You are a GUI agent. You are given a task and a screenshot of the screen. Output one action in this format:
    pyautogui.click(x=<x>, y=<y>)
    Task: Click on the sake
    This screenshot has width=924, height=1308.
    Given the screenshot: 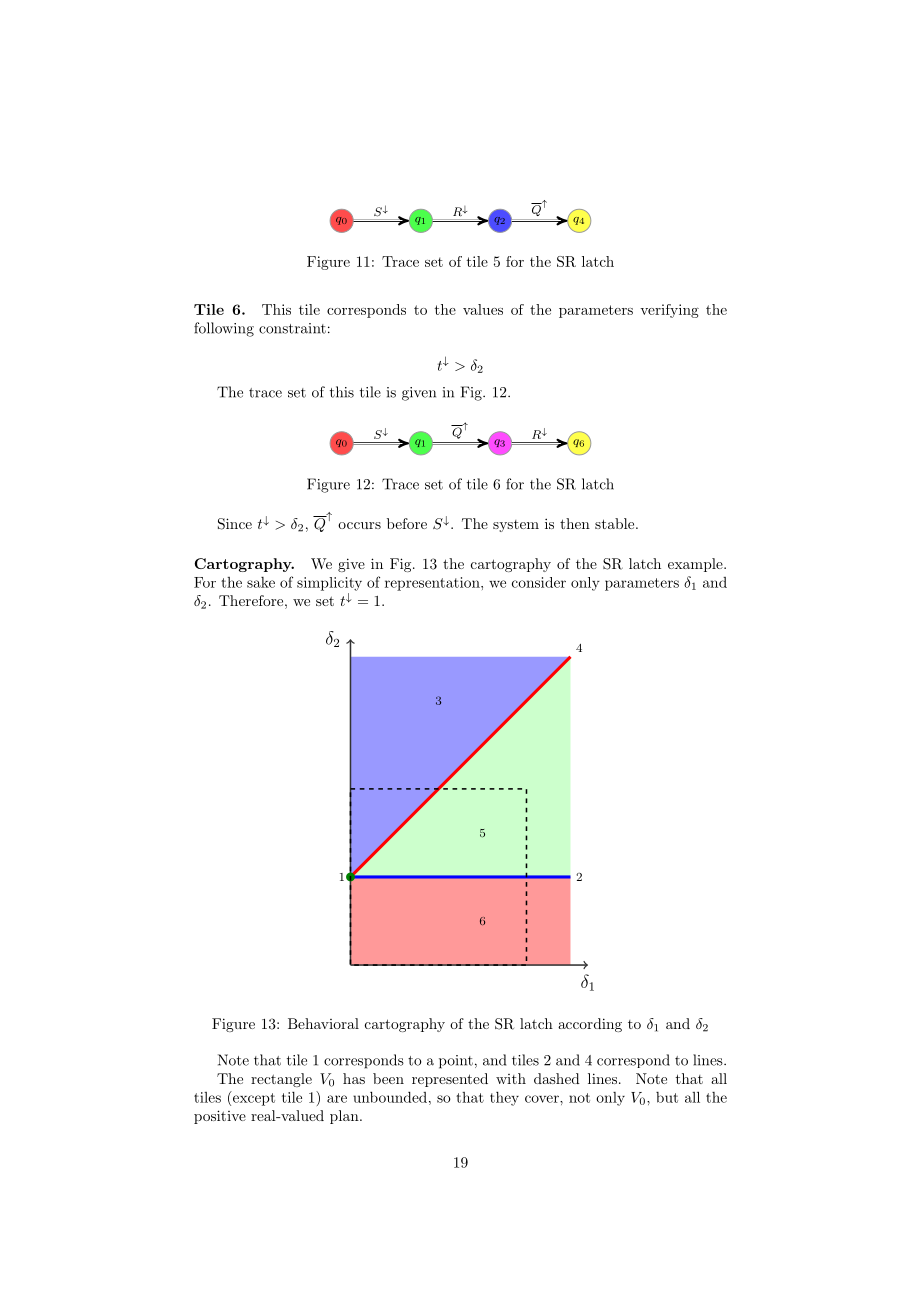 What is the action you would take?
    pyautogui.click(x=261, y=582)
